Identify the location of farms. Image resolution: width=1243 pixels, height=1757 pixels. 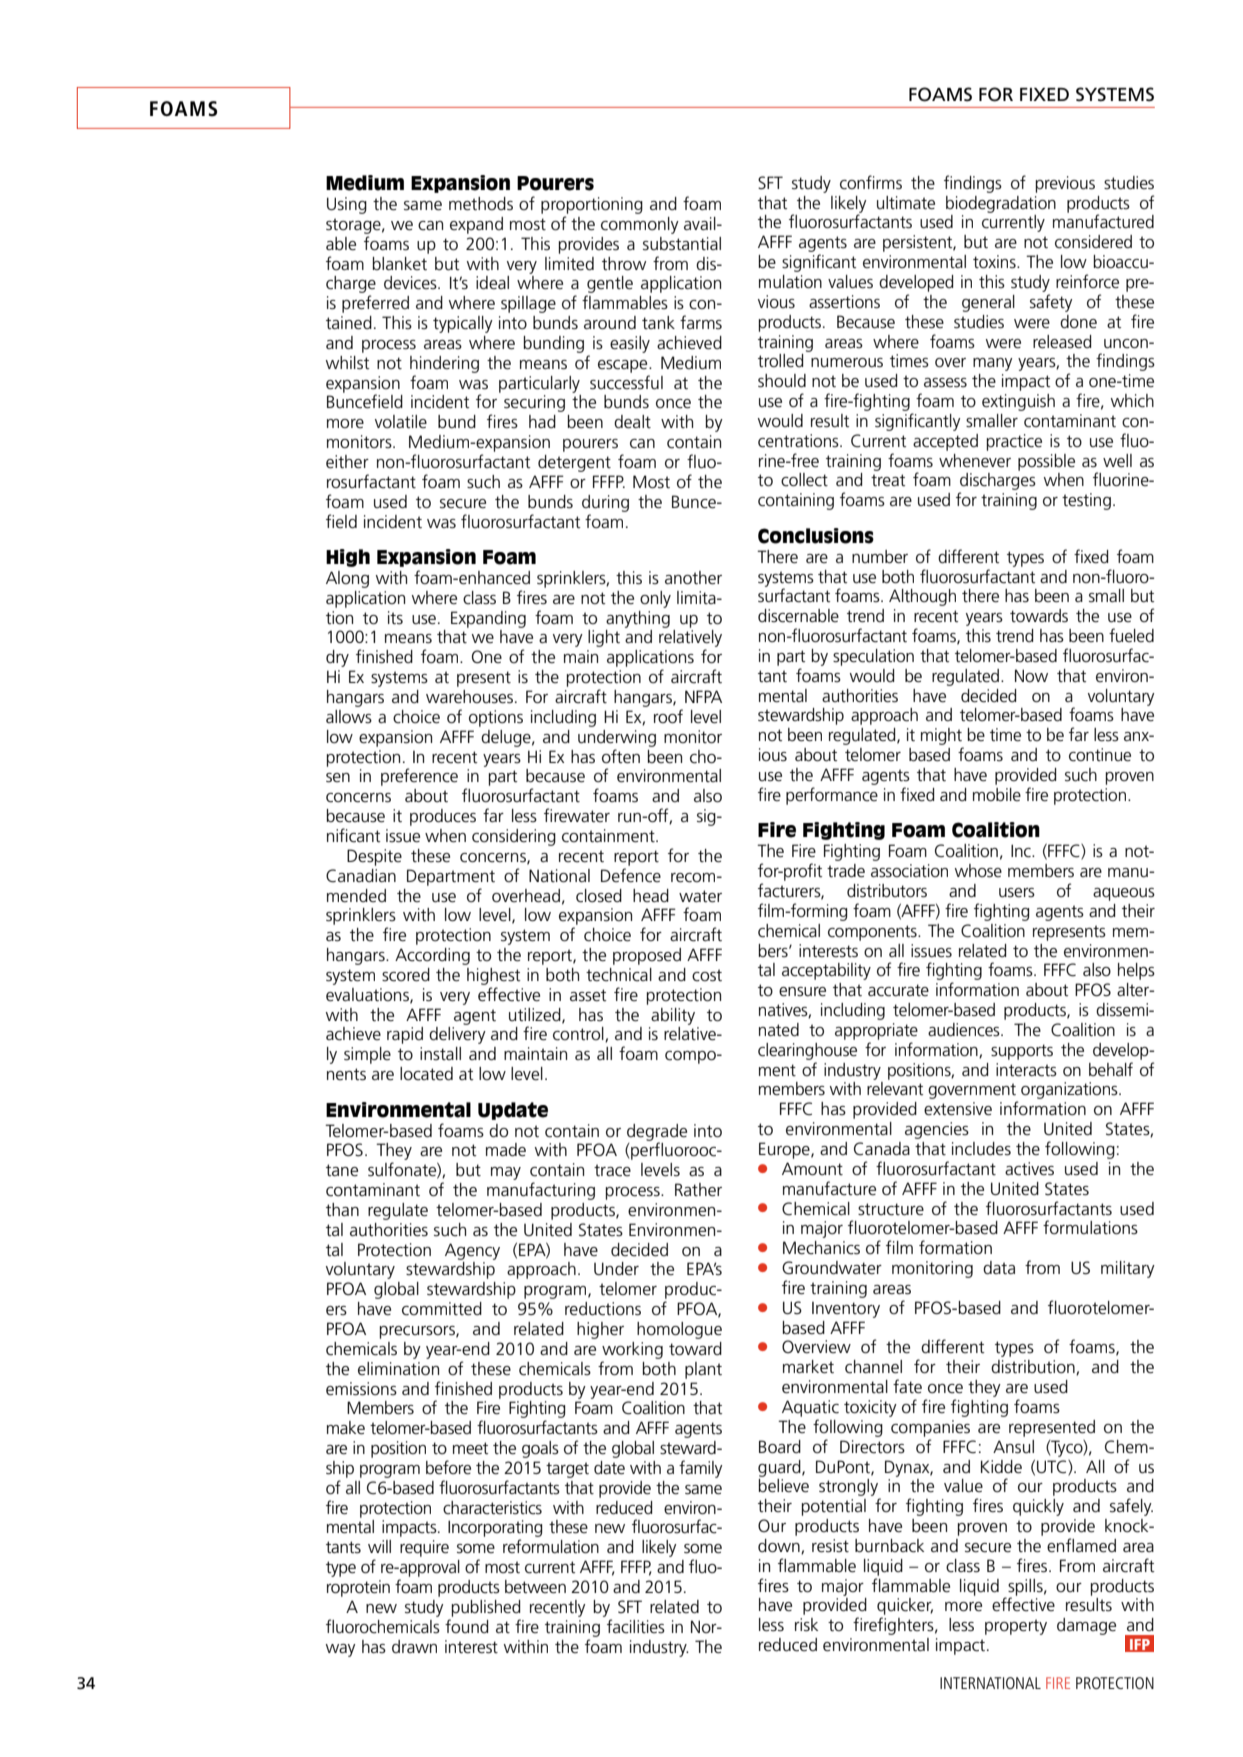
(701, 322).
